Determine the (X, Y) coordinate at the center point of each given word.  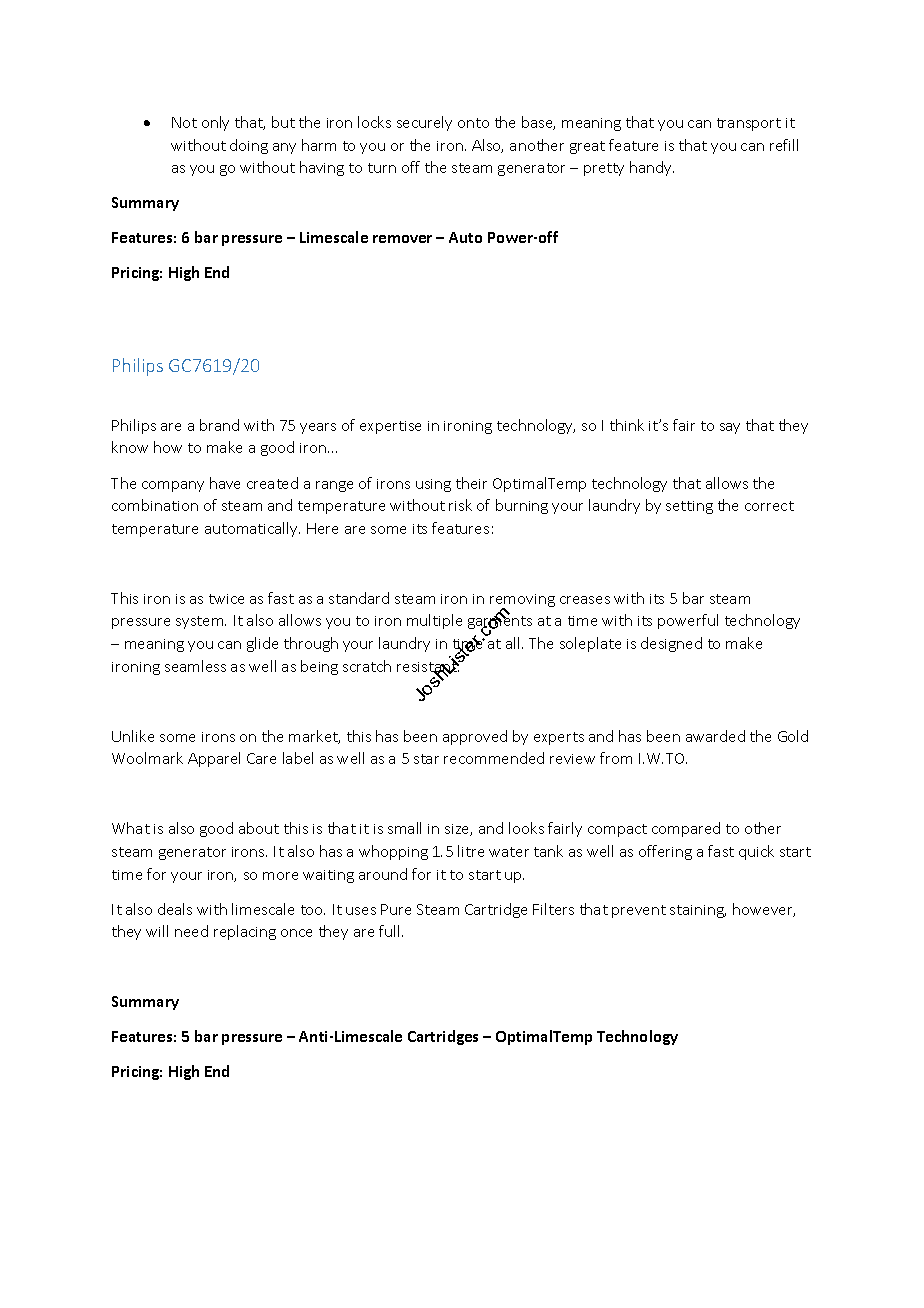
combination (155, 505)
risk (460, 505)
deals (175, 909)
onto (473, 123)
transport (749, 124)
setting (689, 507)
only (215, 123)
